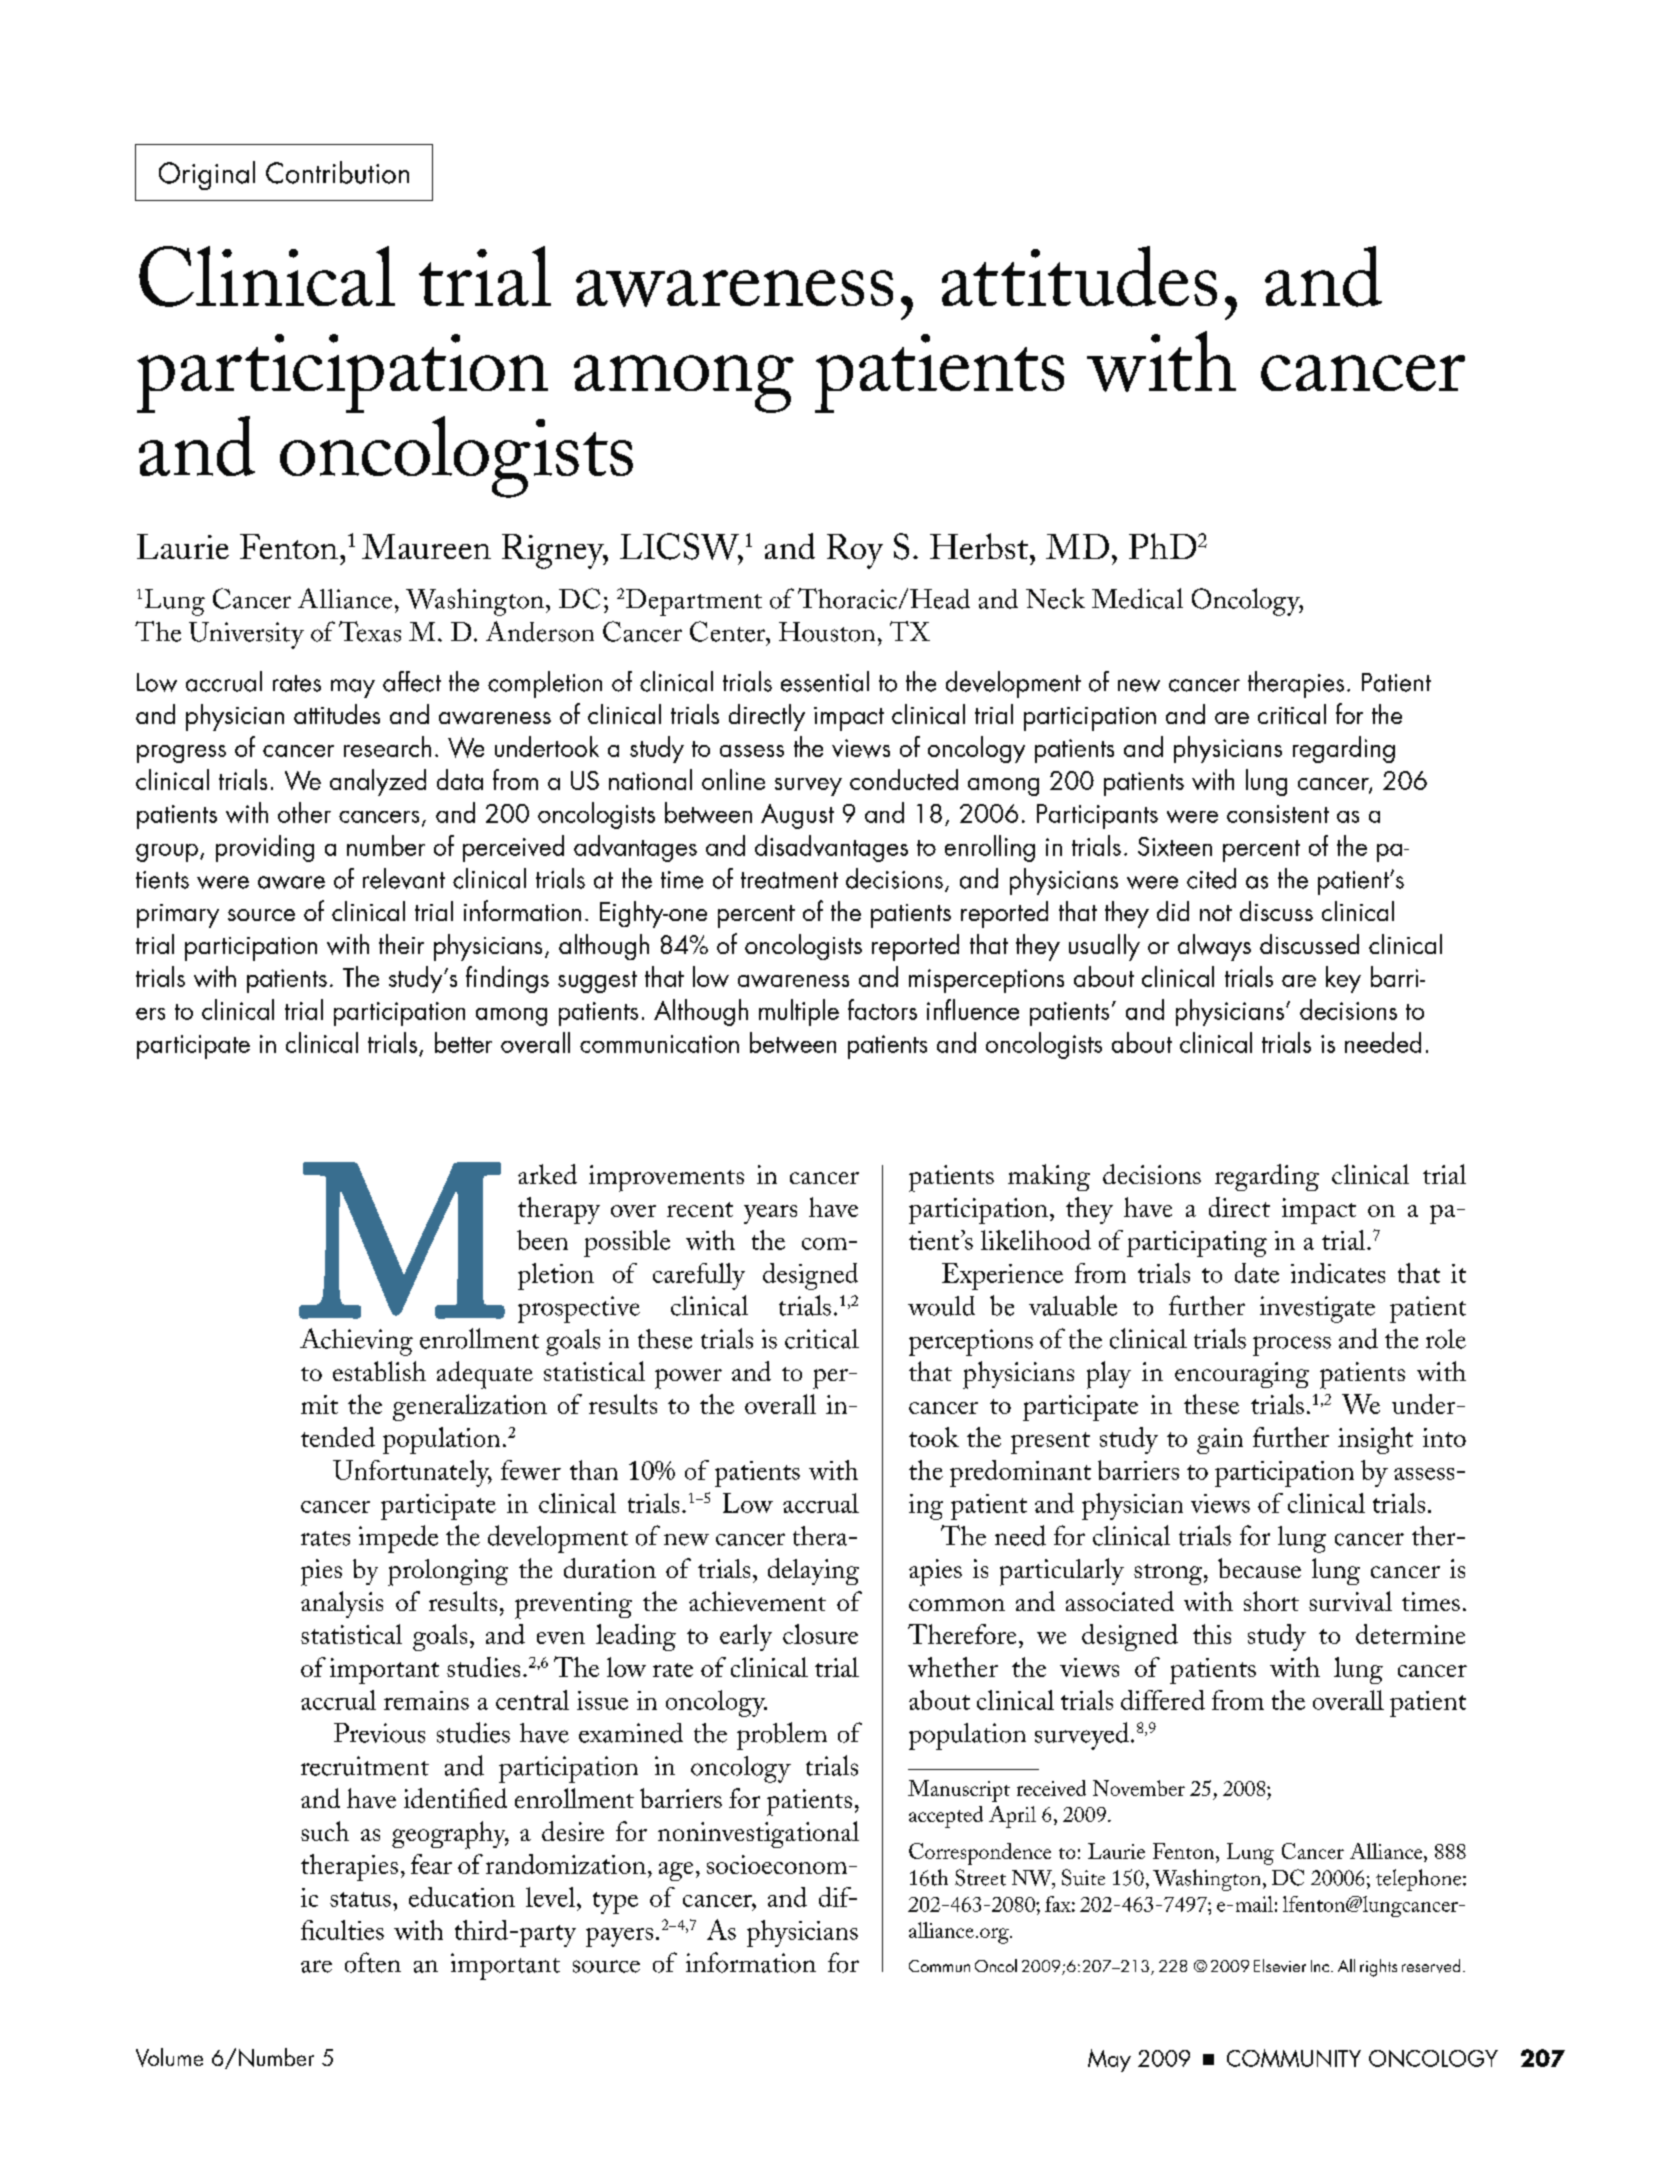 This document has width=1676, height=2168. What do you see at coordinates (688, 1379) in the document?
I see `power` at bounding box center [688, 1379].
